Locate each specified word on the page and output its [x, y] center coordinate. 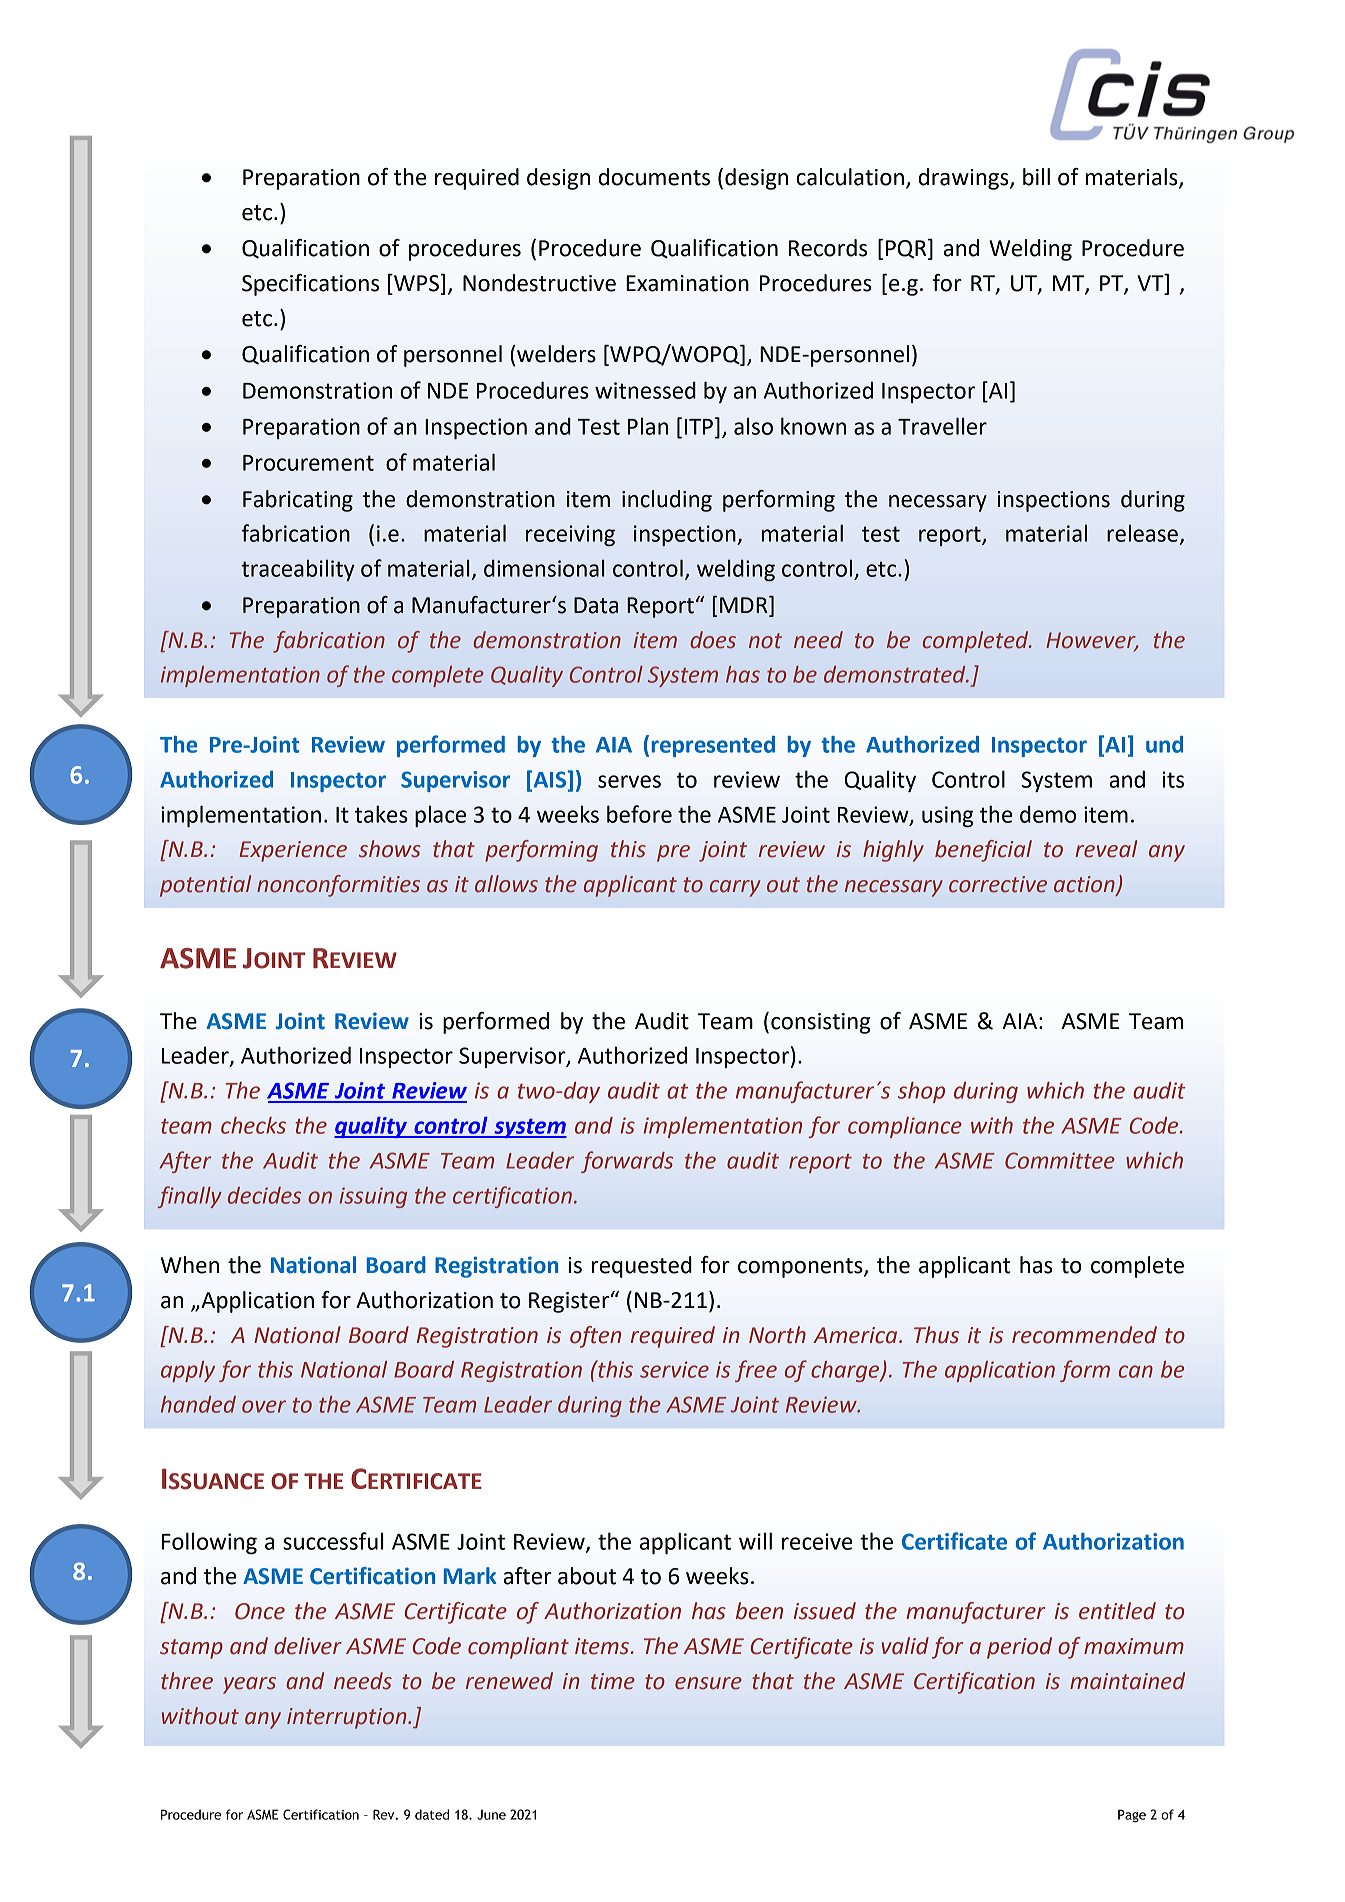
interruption [348, 1718]
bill [1036, 177]
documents [654, 177]
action [1085, 885]
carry [735, 888]
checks [253, 1125]
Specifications [310, 285]
